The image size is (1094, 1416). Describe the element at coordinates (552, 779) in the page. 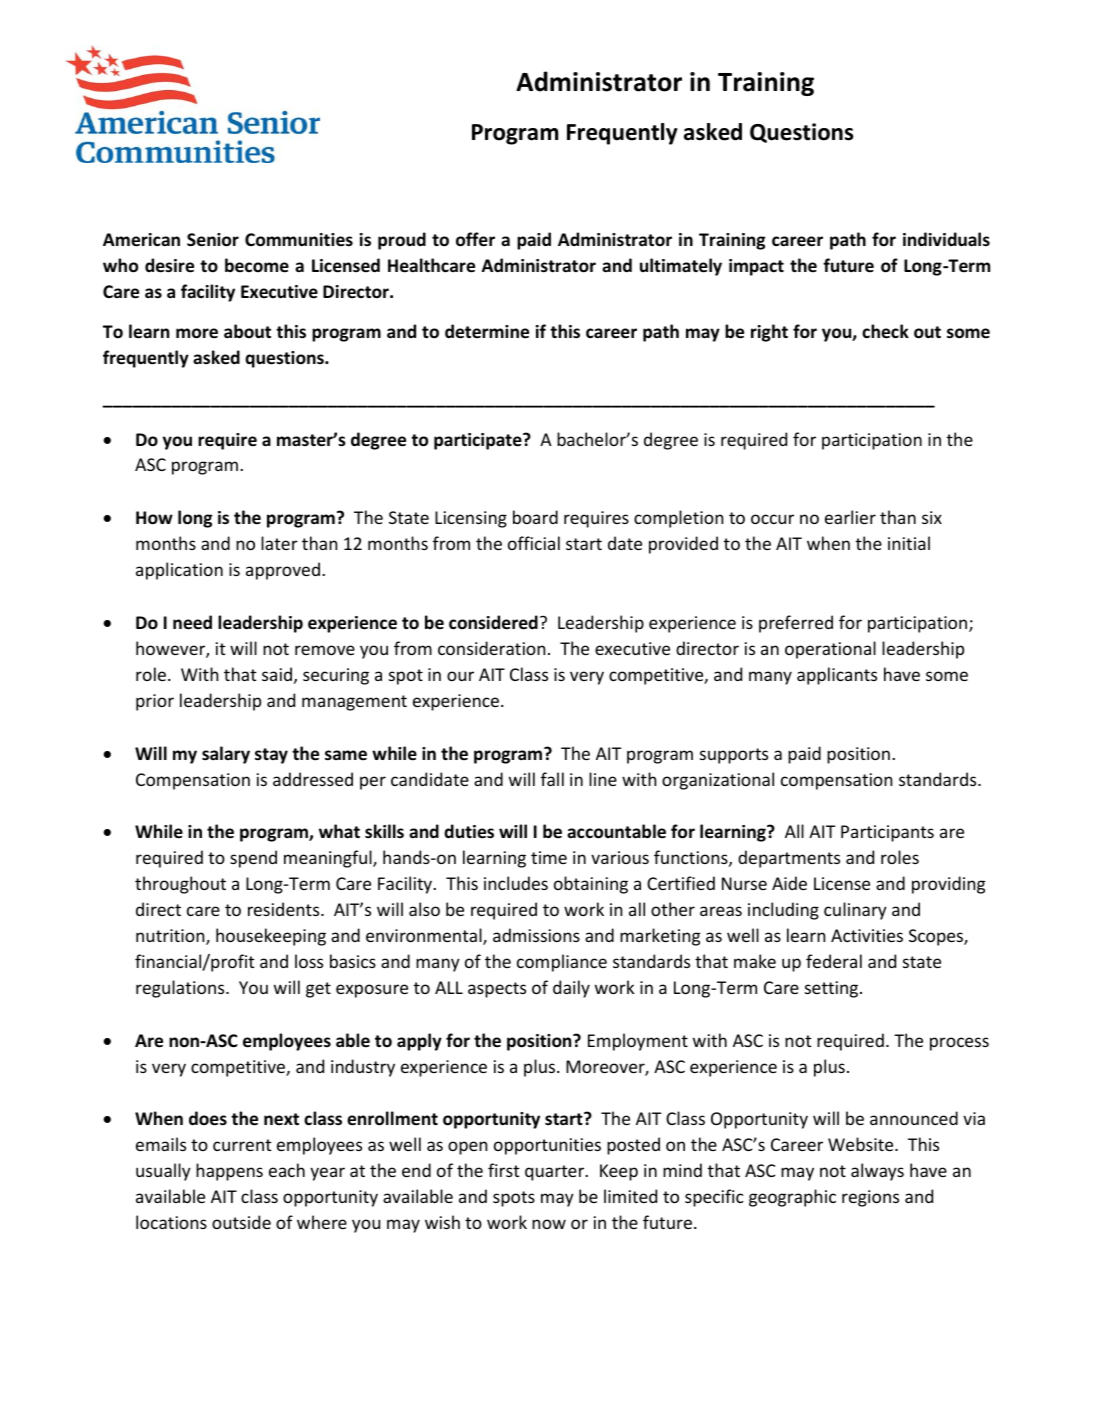

I see `fall` at that location.
